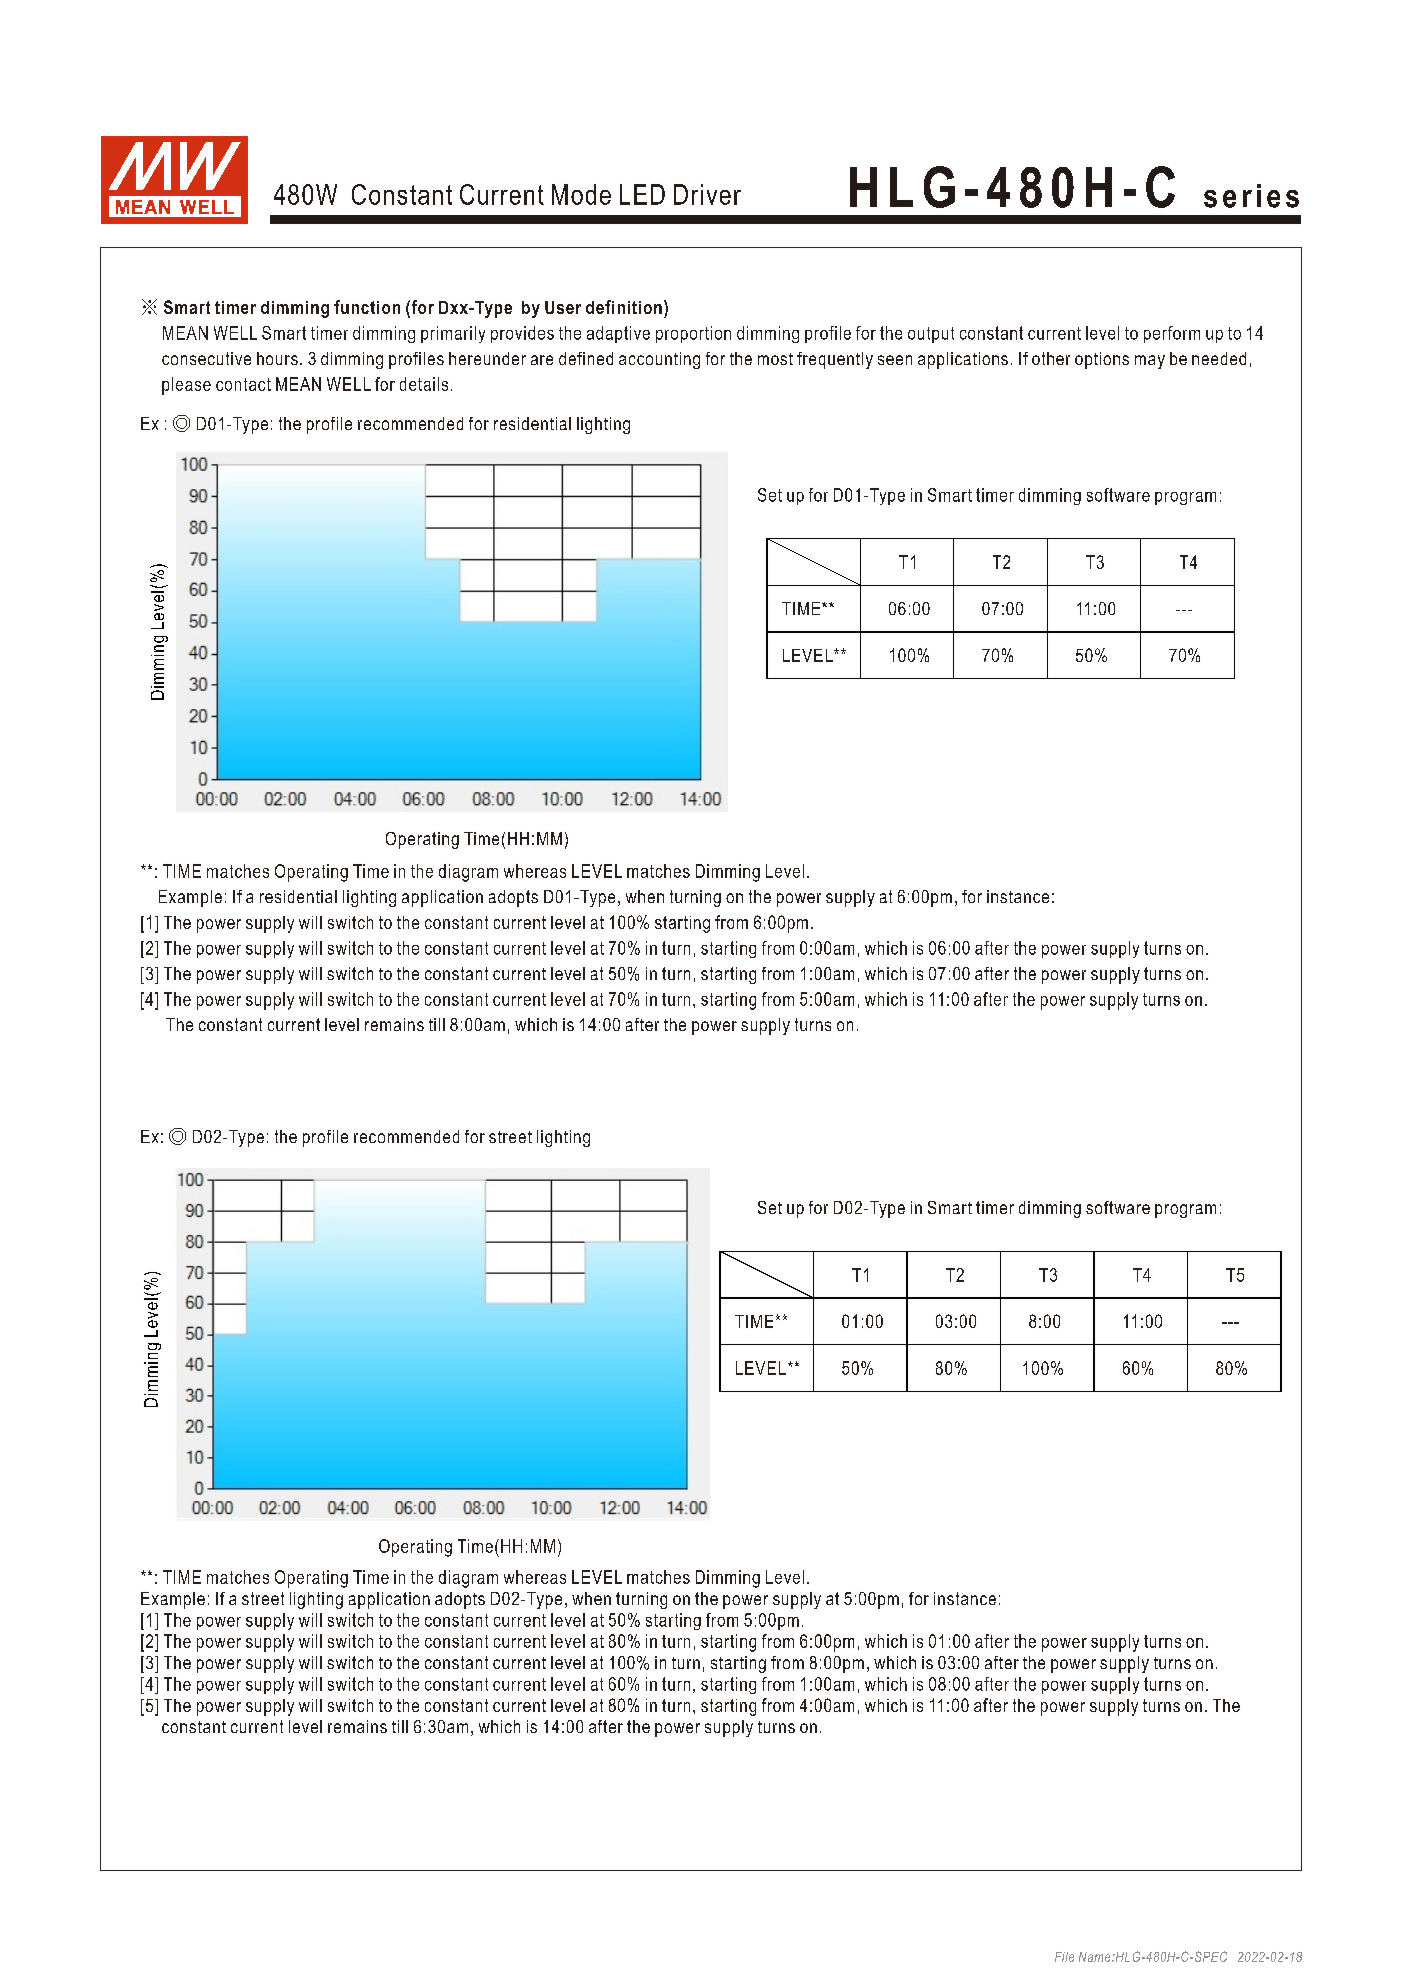 The height and width of the screenshot is (1983, 1402). What do you see at coordinates (1150, 362) in the screenshot?
I see `may` at bounding box center [1150, 362].
